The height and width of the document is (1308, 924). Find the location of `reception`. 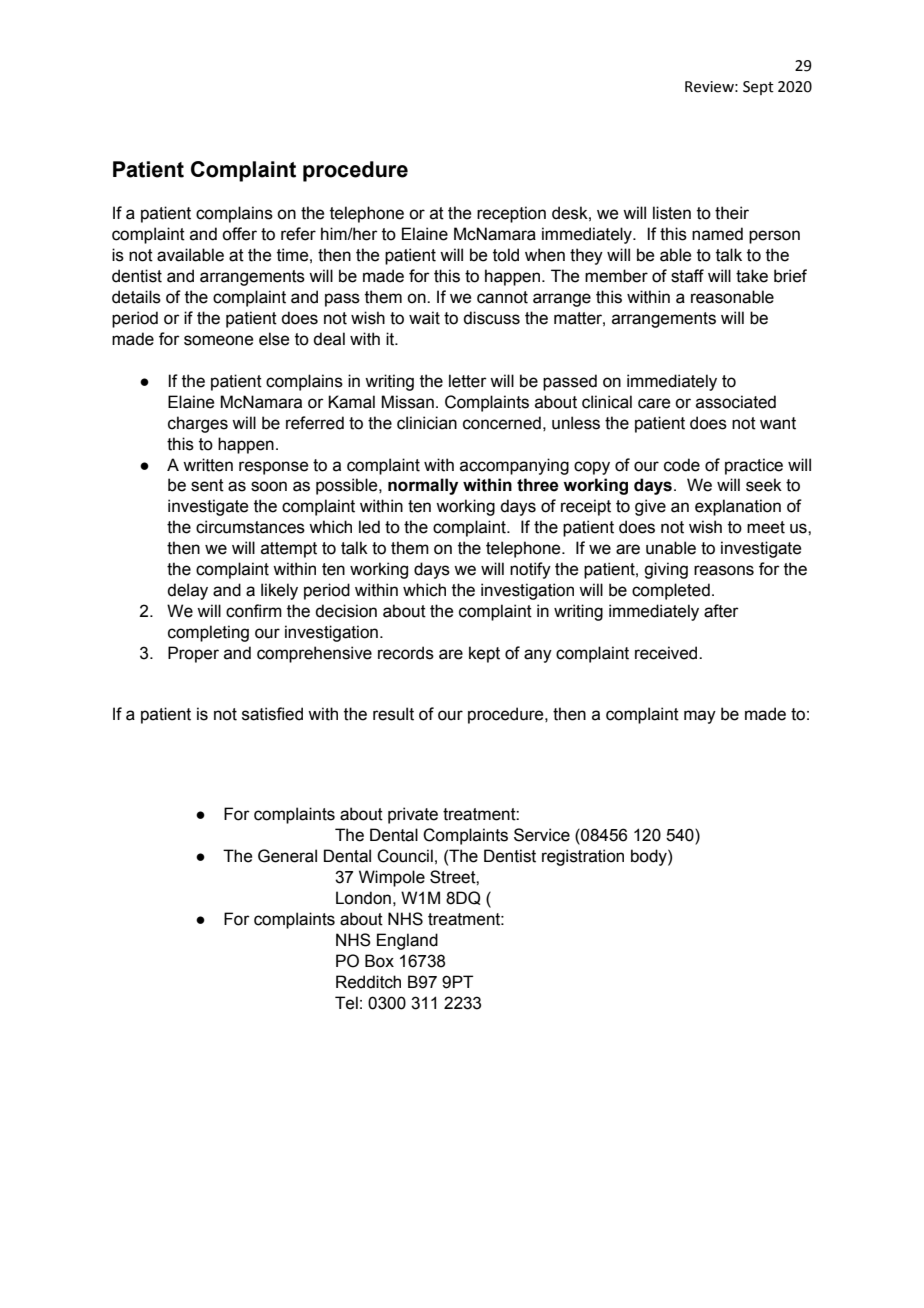

reception is located at coordinates (511, 214).
